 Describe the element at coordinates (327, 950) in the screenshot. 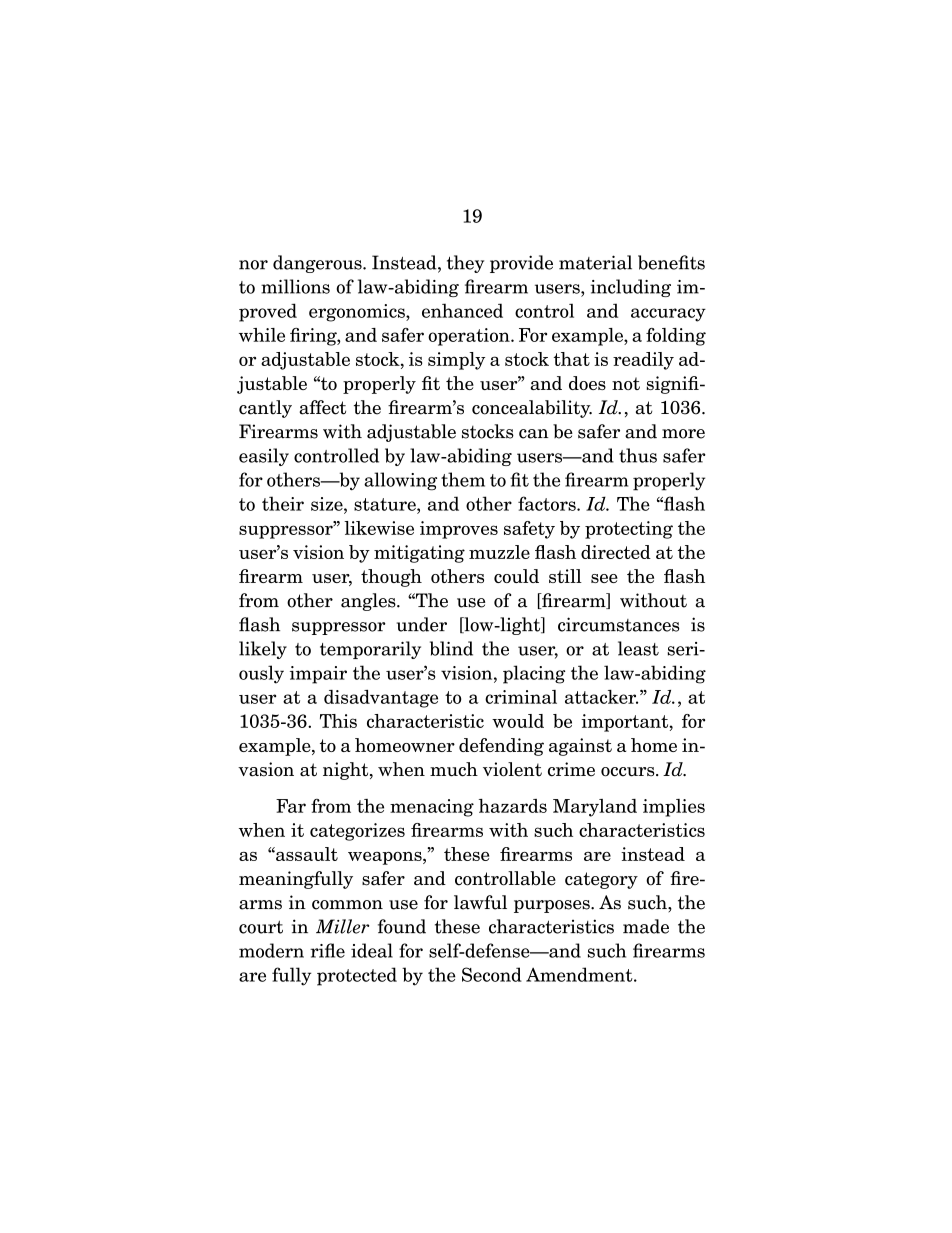

I see `rifle` at that location.
